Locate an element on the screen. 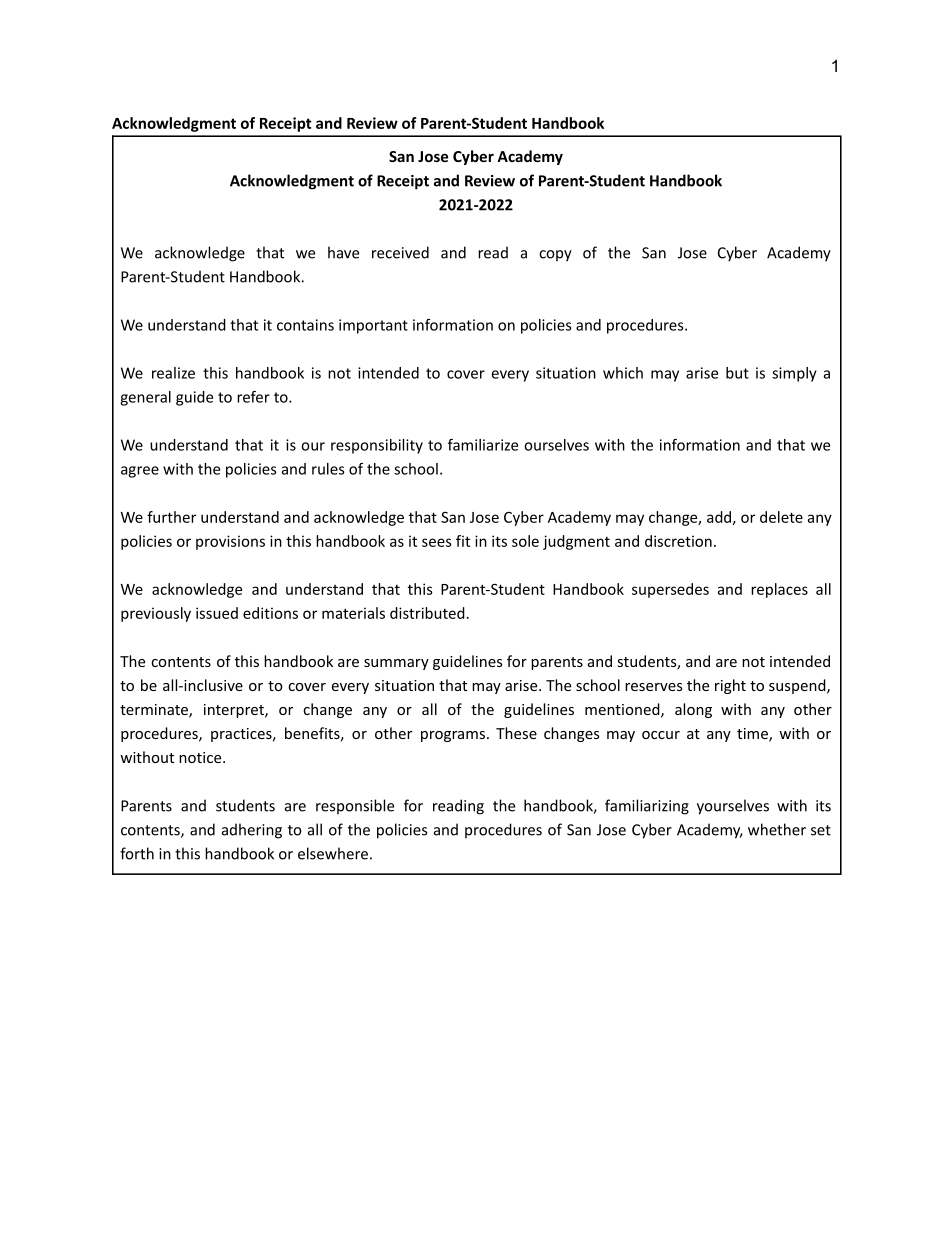 This screenshot has height=1233, width=952. provisions is located at coordinates (230, 542).
